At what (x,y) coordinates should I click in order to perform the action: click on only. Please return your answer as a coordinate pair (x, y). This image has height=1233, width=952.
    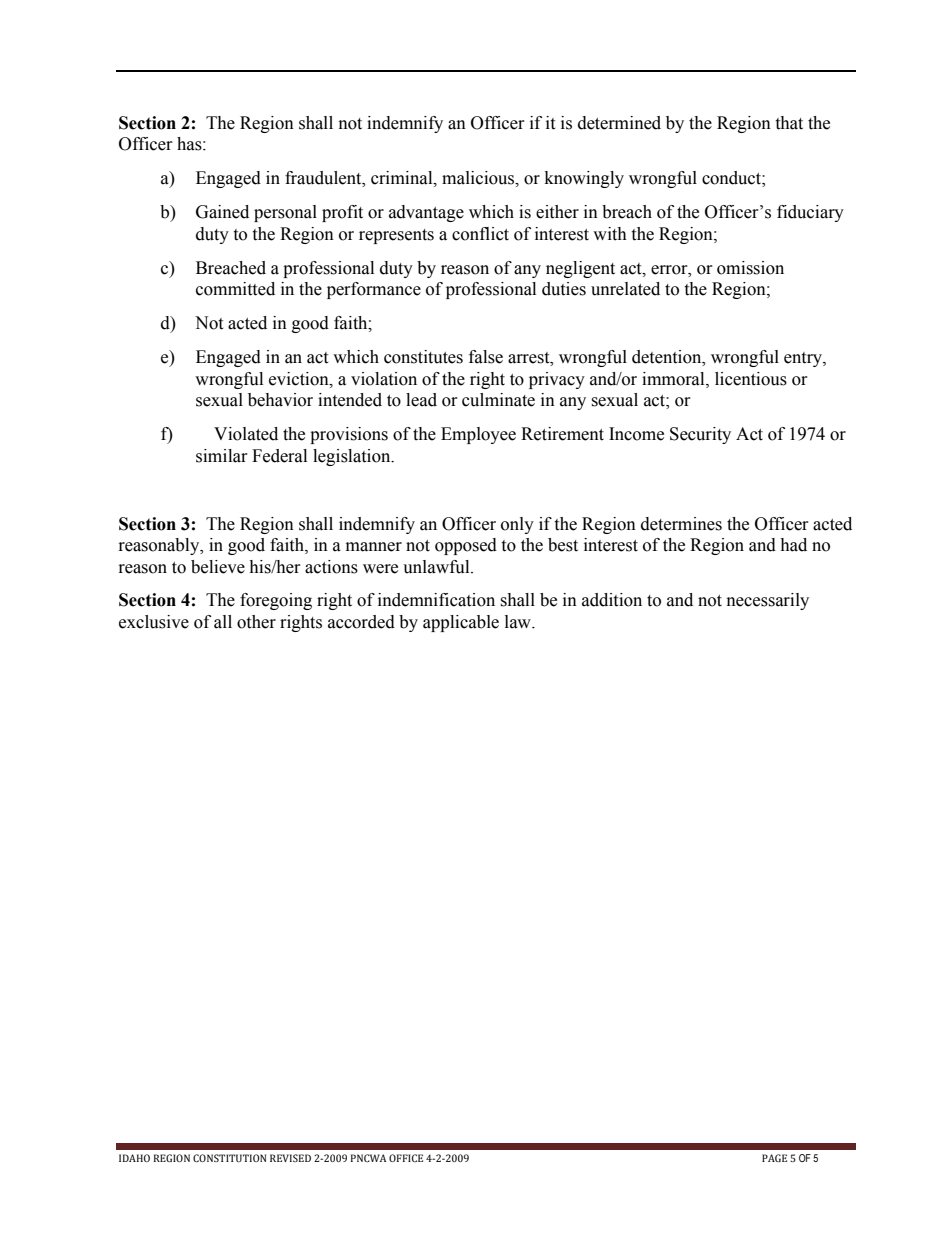
    Looking at the image, I should click on (517, 525).
